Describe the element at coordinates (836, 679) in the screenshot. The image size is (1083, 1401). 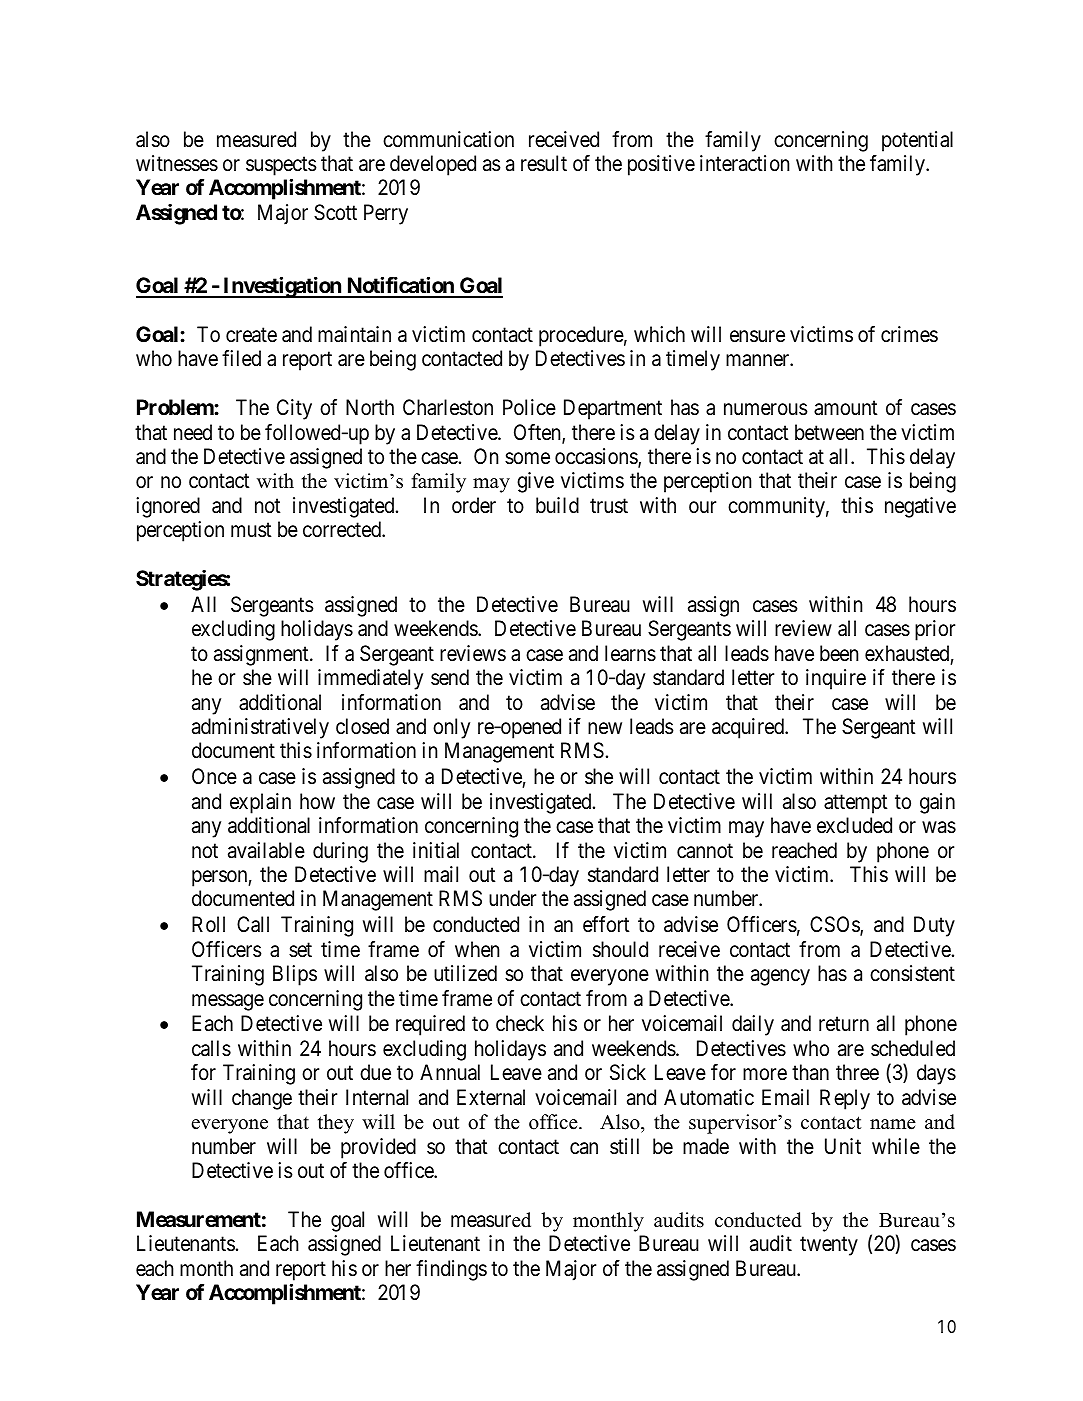
I see `inquire` at that location.
